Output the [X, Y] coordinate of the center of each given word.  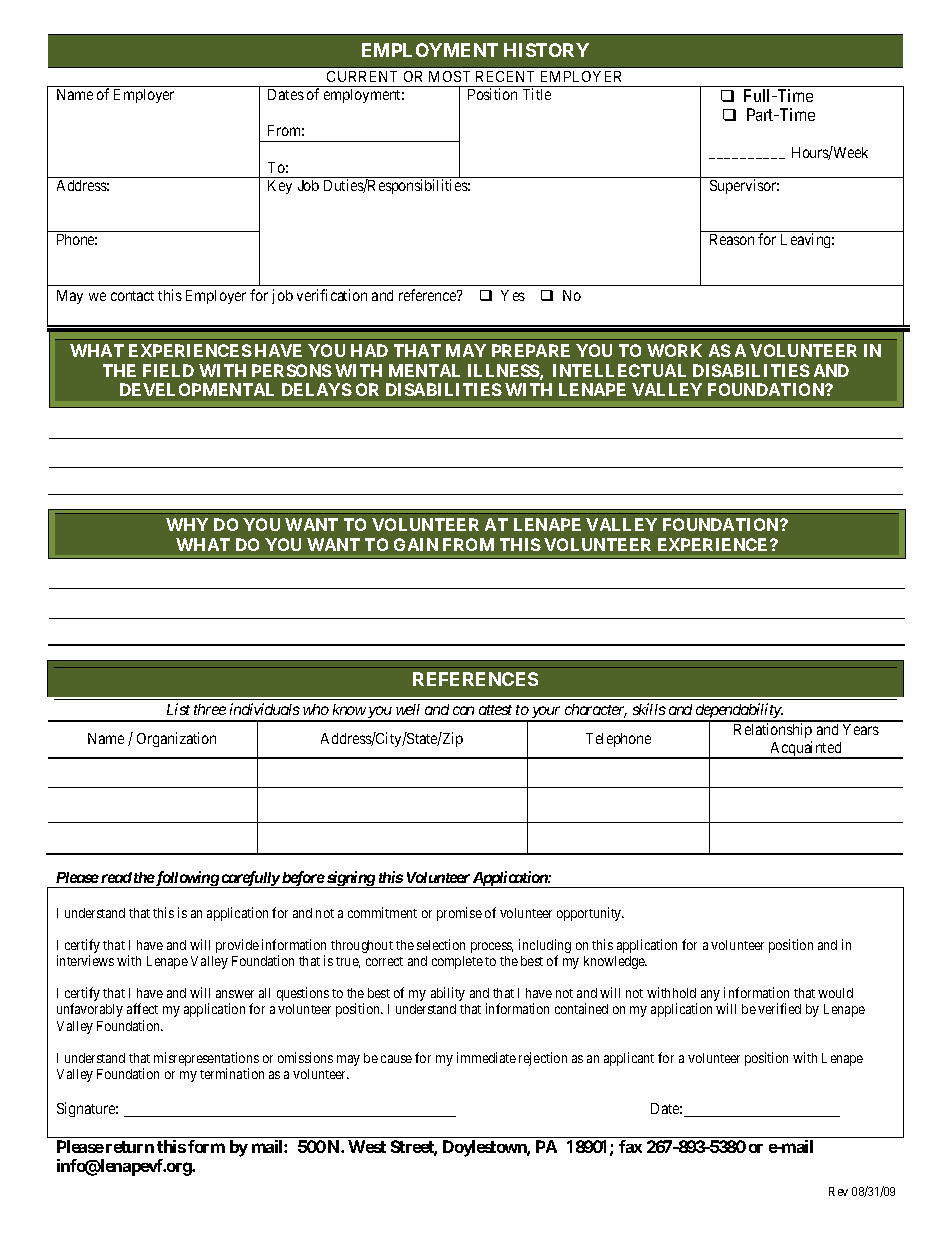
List [178, 709]
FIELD [168, 370]
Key [280, 187]
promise [459, 914]
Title [537, 94]
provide [237, 946]
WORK [674, 350]
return [130, 1147]
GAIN [416, 544]
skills [649, 709]
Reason [732, 239]
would [835, 993]
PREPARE [531, 350]
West [367, 1146]
